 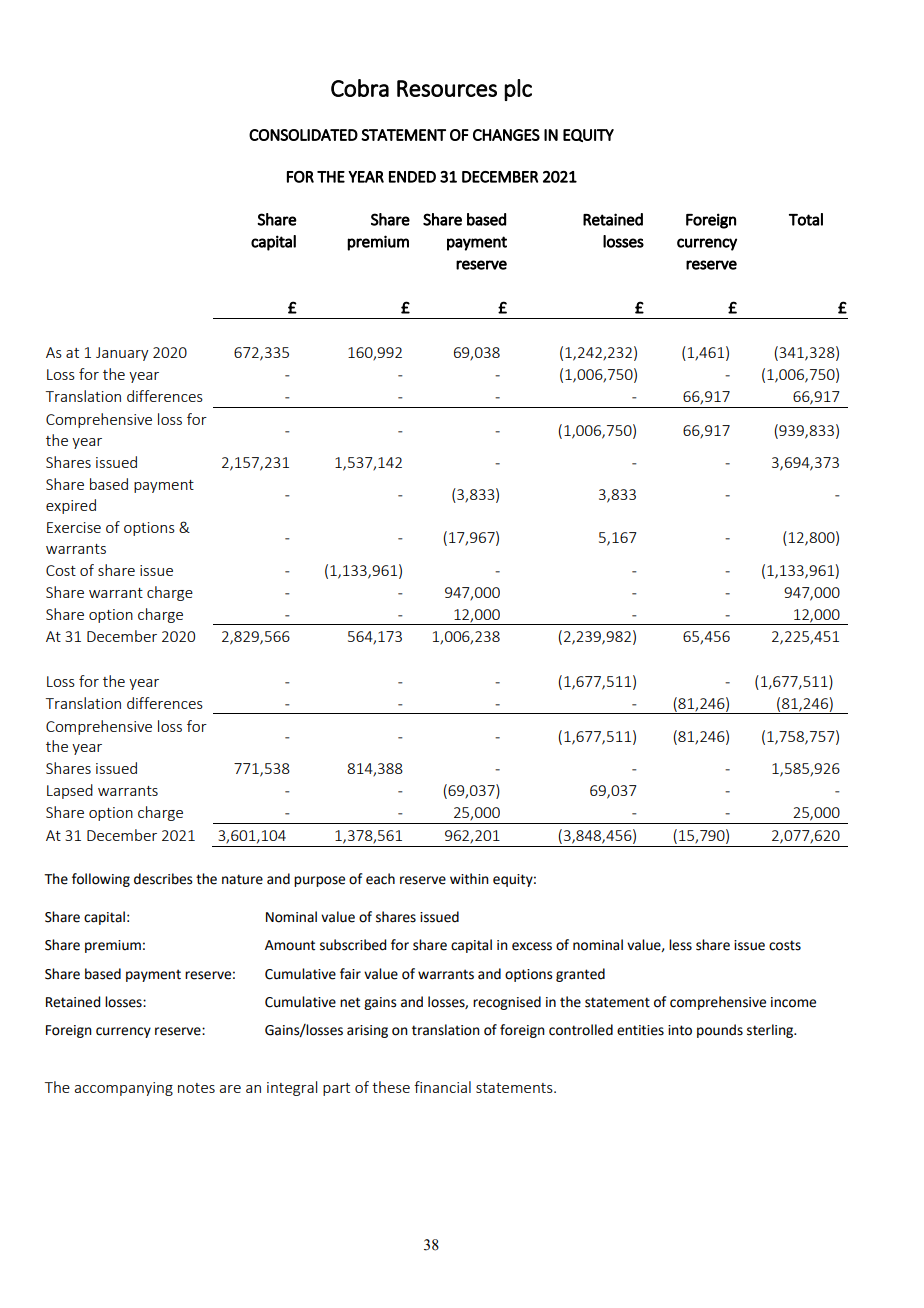 What do you see at coordinates (412, 177) in the screenshot?
I see `ENDED` at bounding box center [412, 177].
